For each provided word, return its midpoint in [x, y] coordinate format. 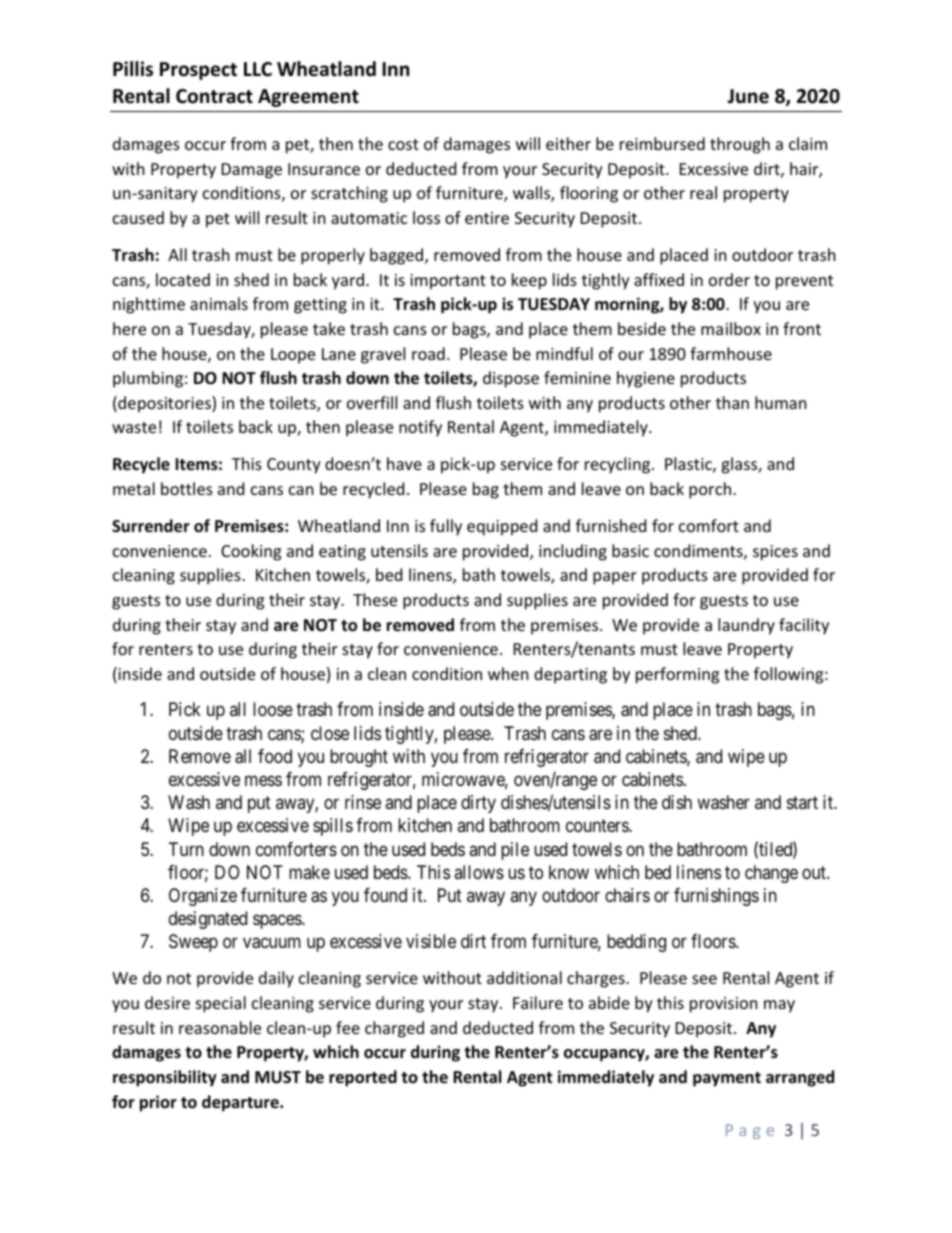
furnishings [716, 897]
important [448, 282]
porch [711, 490]
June [748, 96]
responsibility [165, 1078]
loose [273, 709]
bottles [187, 488]
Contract [214, 96]
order [729, 279]
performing [677, 675]
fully [446, 527]
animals [219, 303]
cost [403, 144]
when [508, 673]
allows [479, 872]
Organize [203, 897]
